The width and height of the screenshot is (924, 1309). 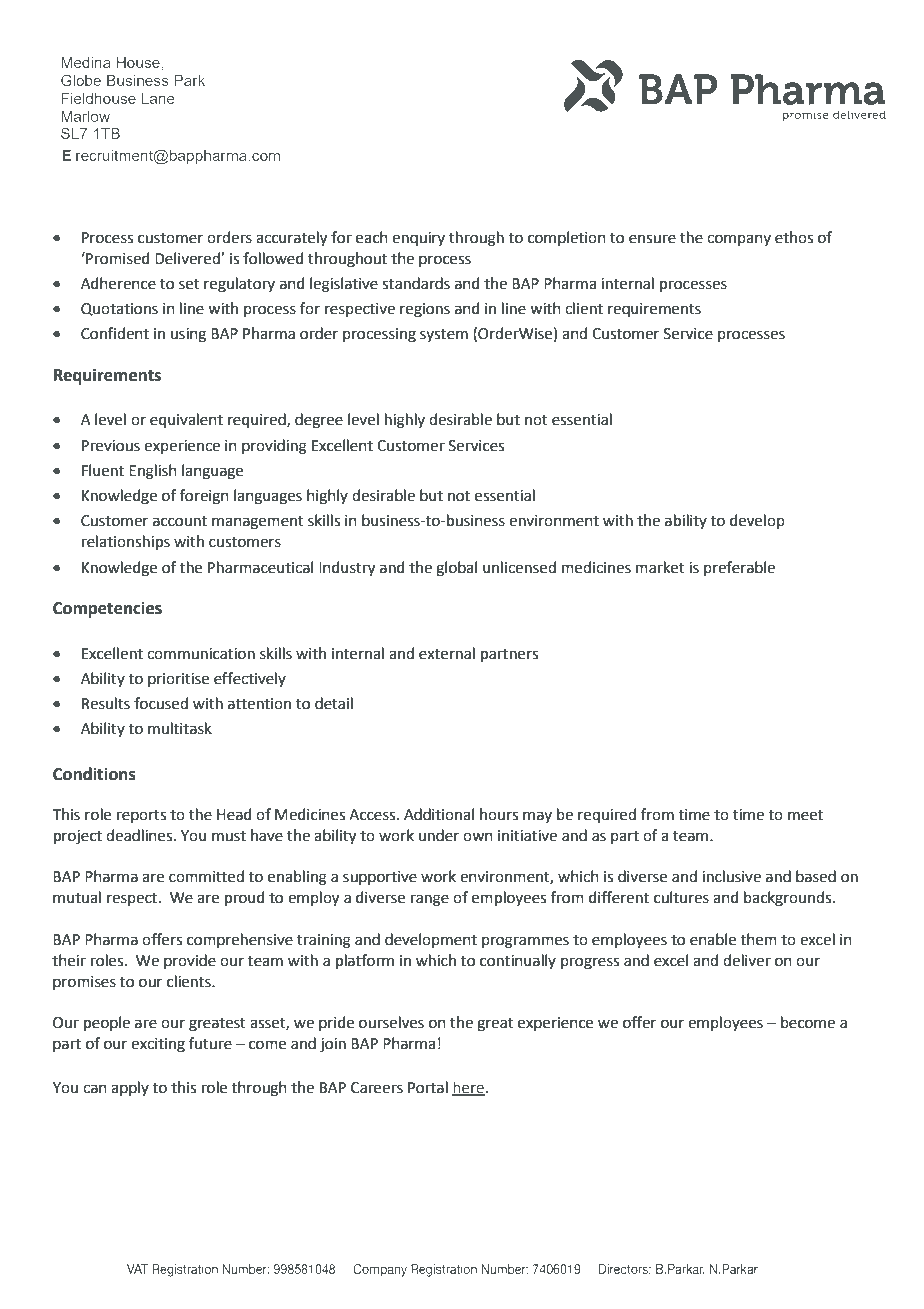 I want to click on exciting, so click(x=158, y=1045).
